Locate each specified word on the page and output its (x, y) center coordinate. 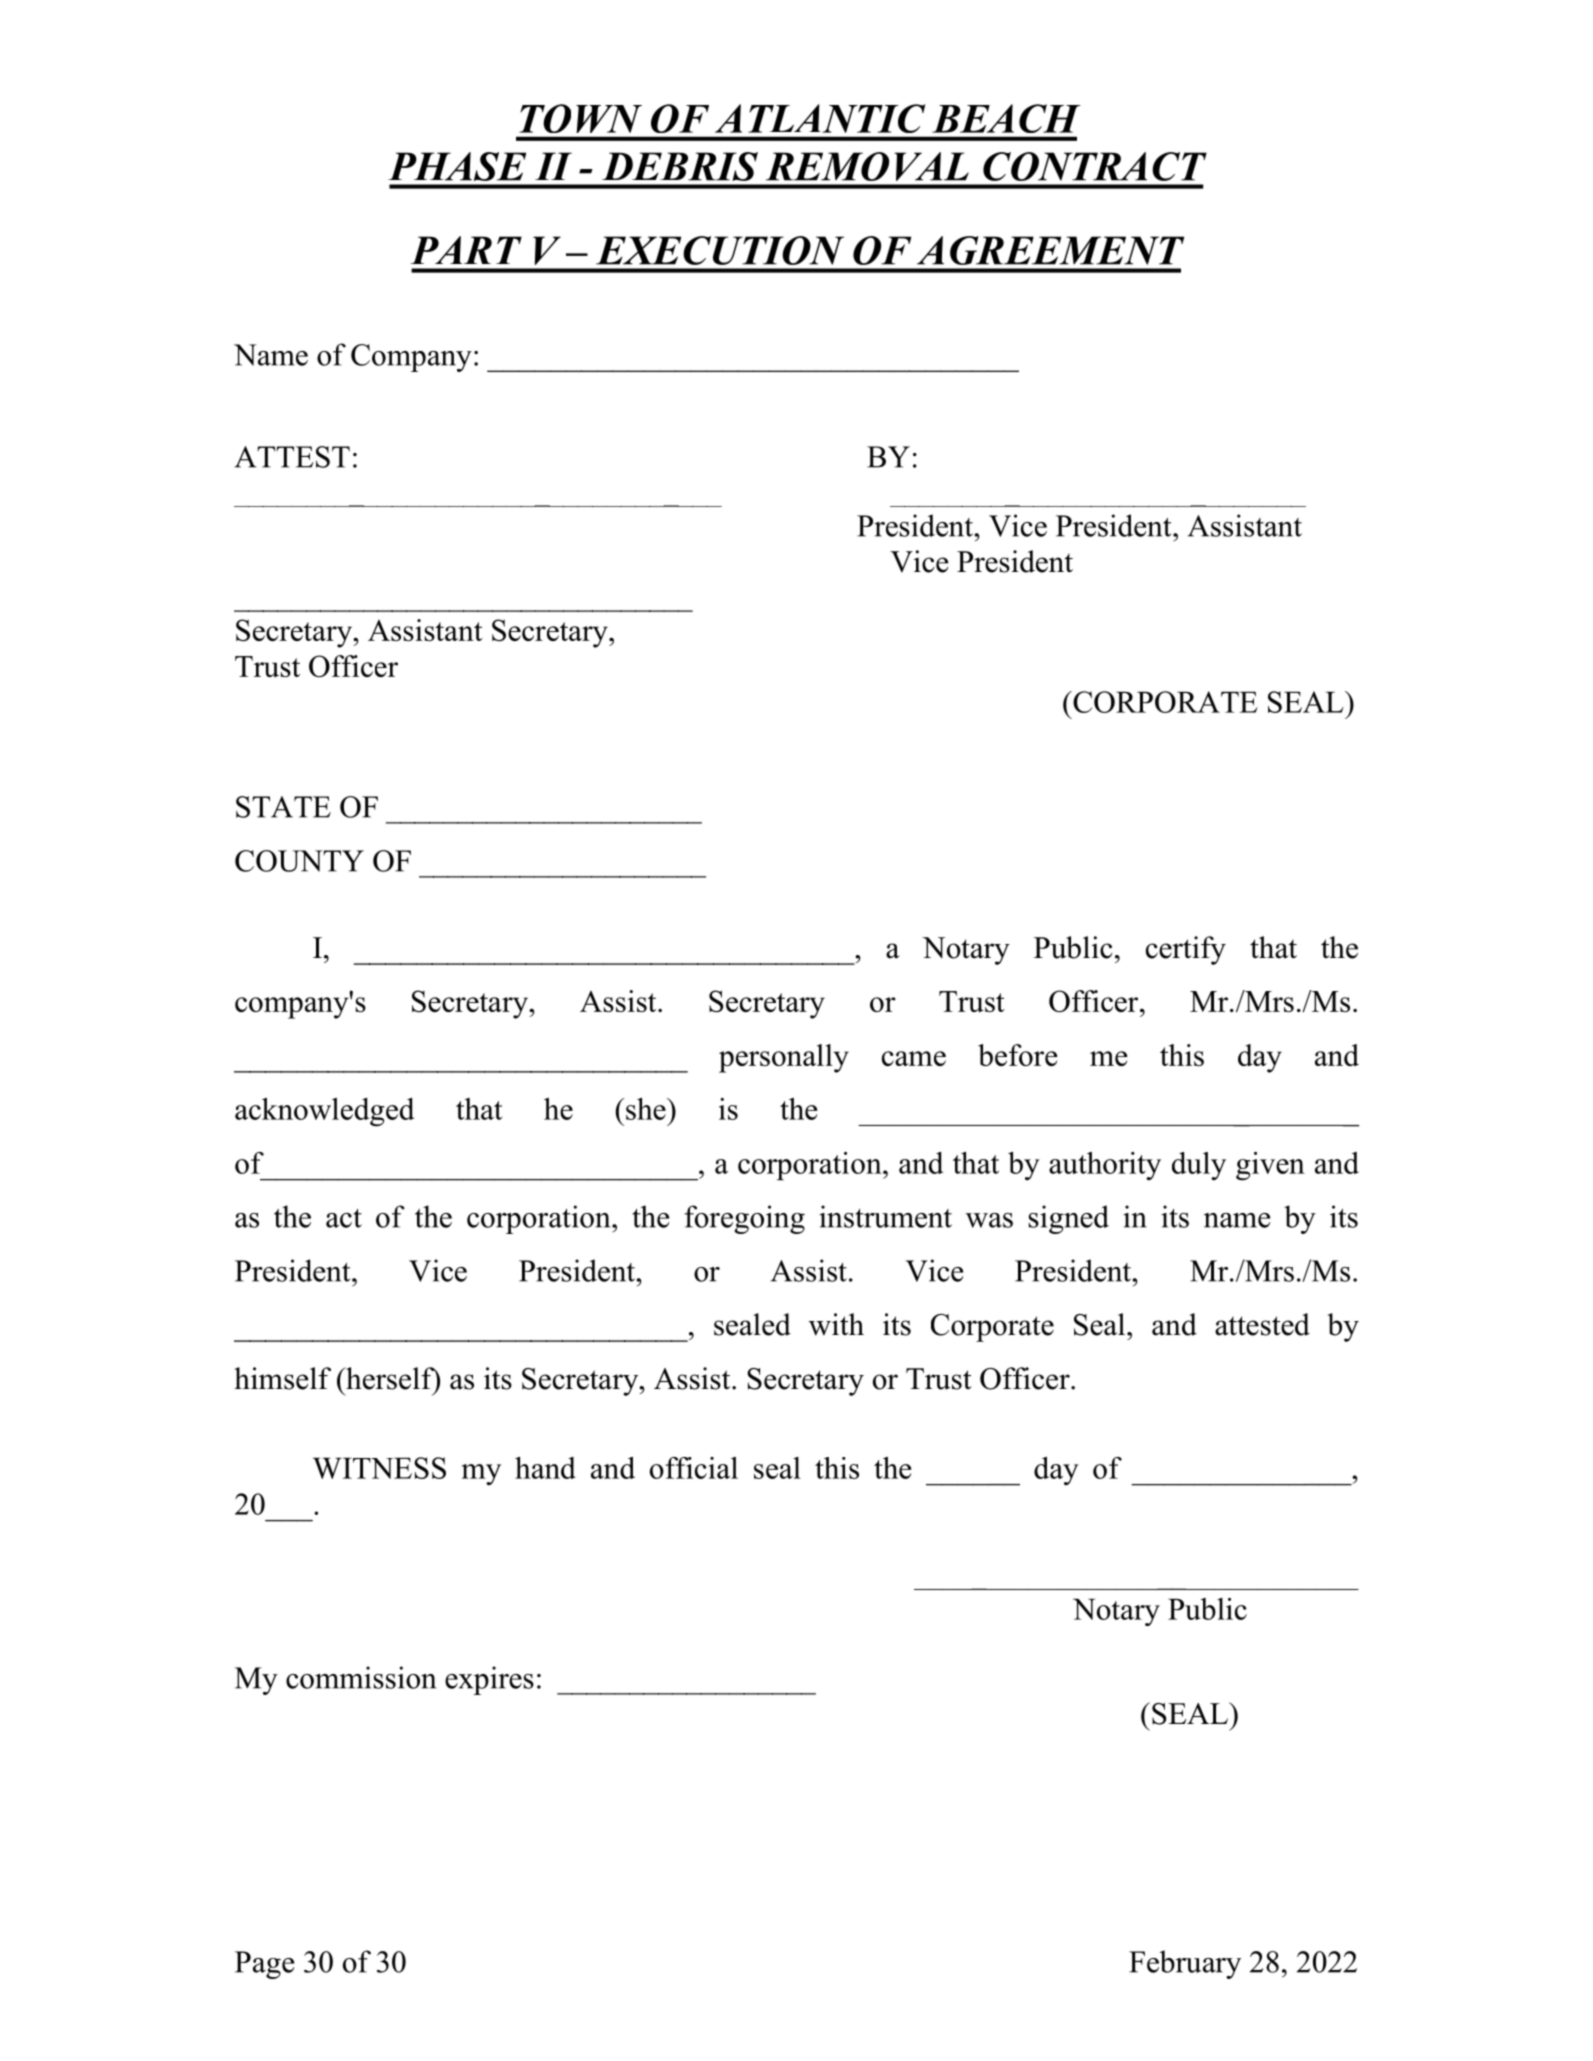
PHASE (457, 166)
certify (1186, 950)
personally (784, 1058)
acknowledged (324, 1112)
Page (264, 1965)
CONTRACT (1095, 166)
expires (489, 1680)
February (1185, 1964)
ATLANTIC (820, 118)
